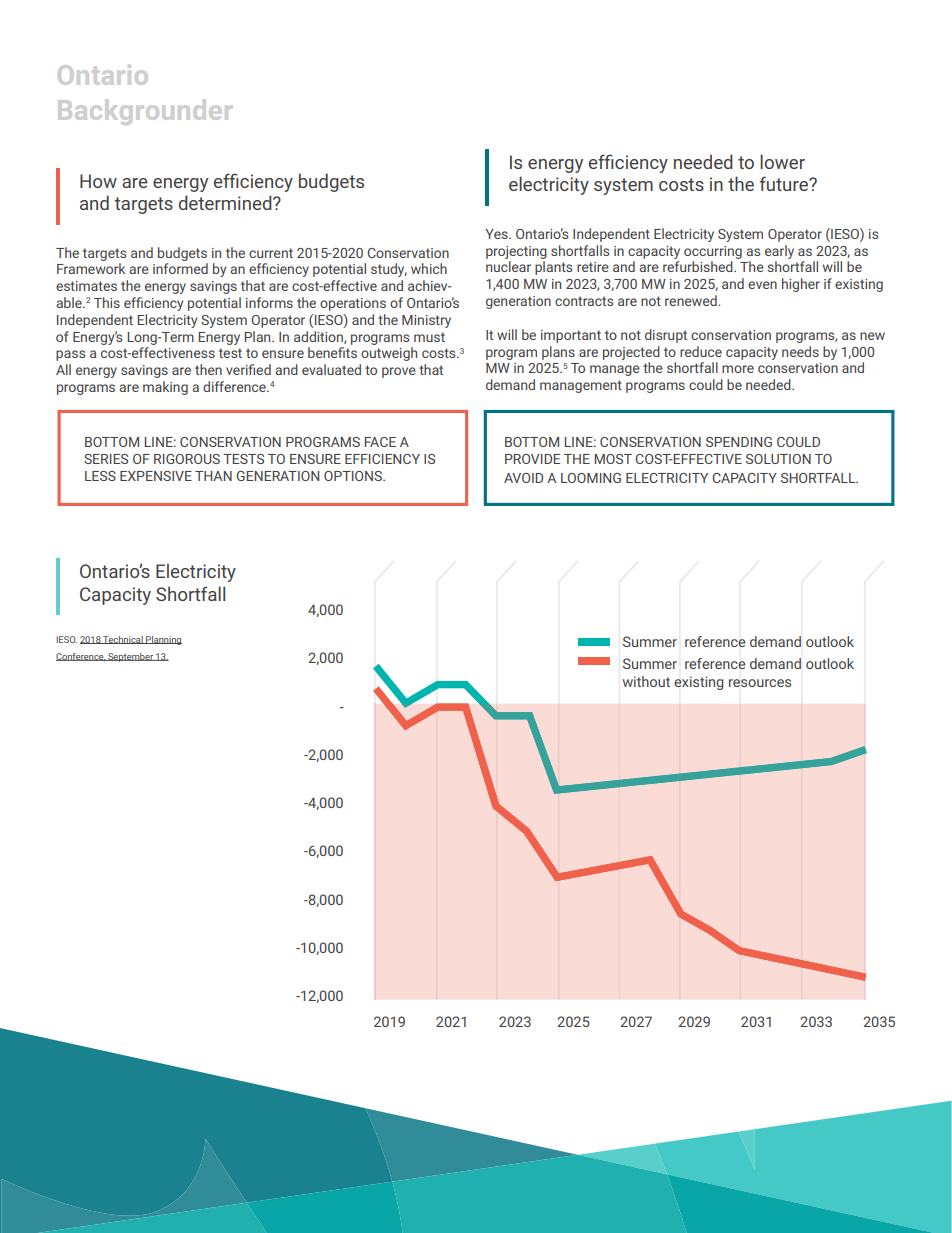 The image size is (952, 1233). I want to click on Yes, so click(497, 234).
